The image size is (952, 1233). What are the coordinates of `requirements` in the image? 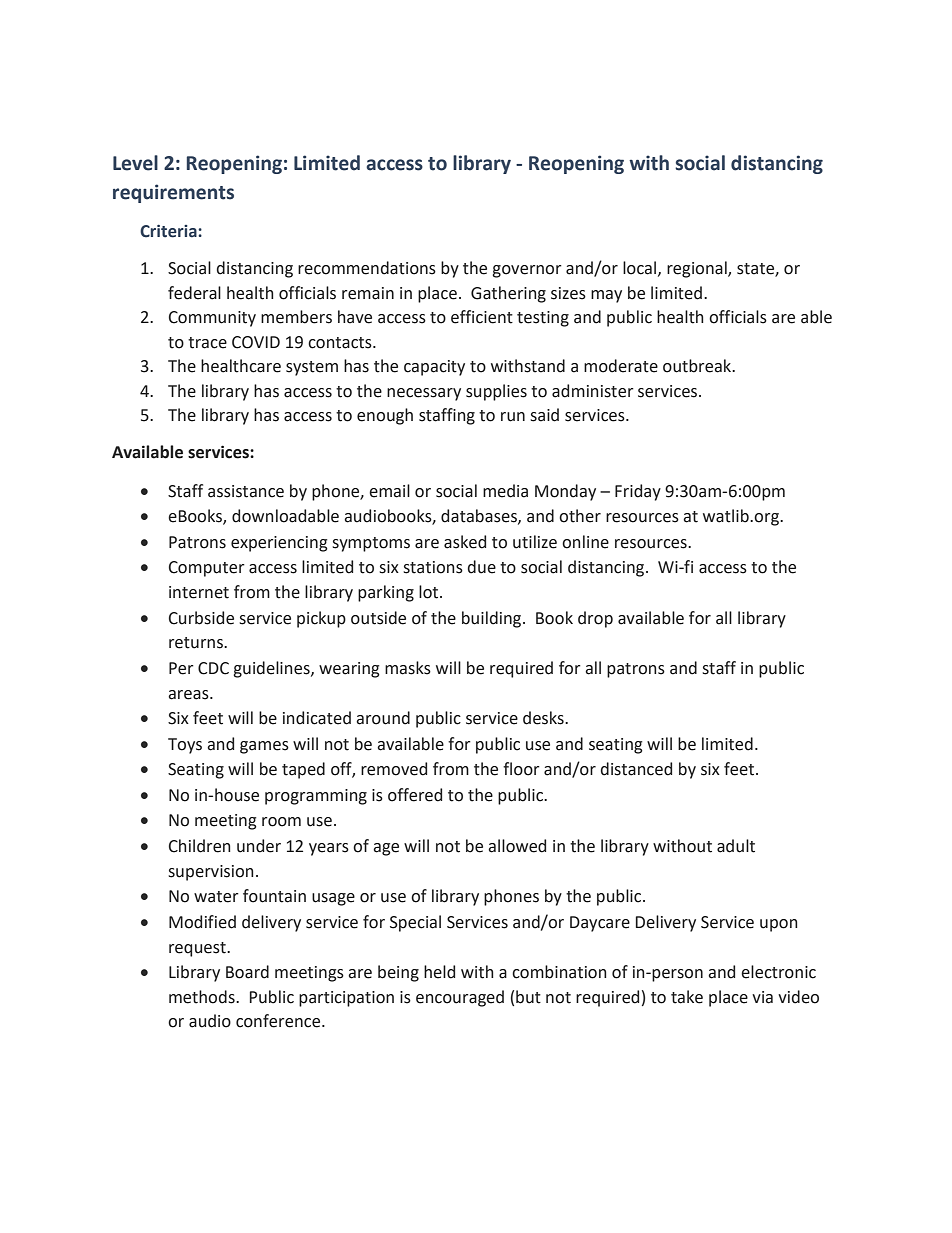 It's located at (173, 193).
